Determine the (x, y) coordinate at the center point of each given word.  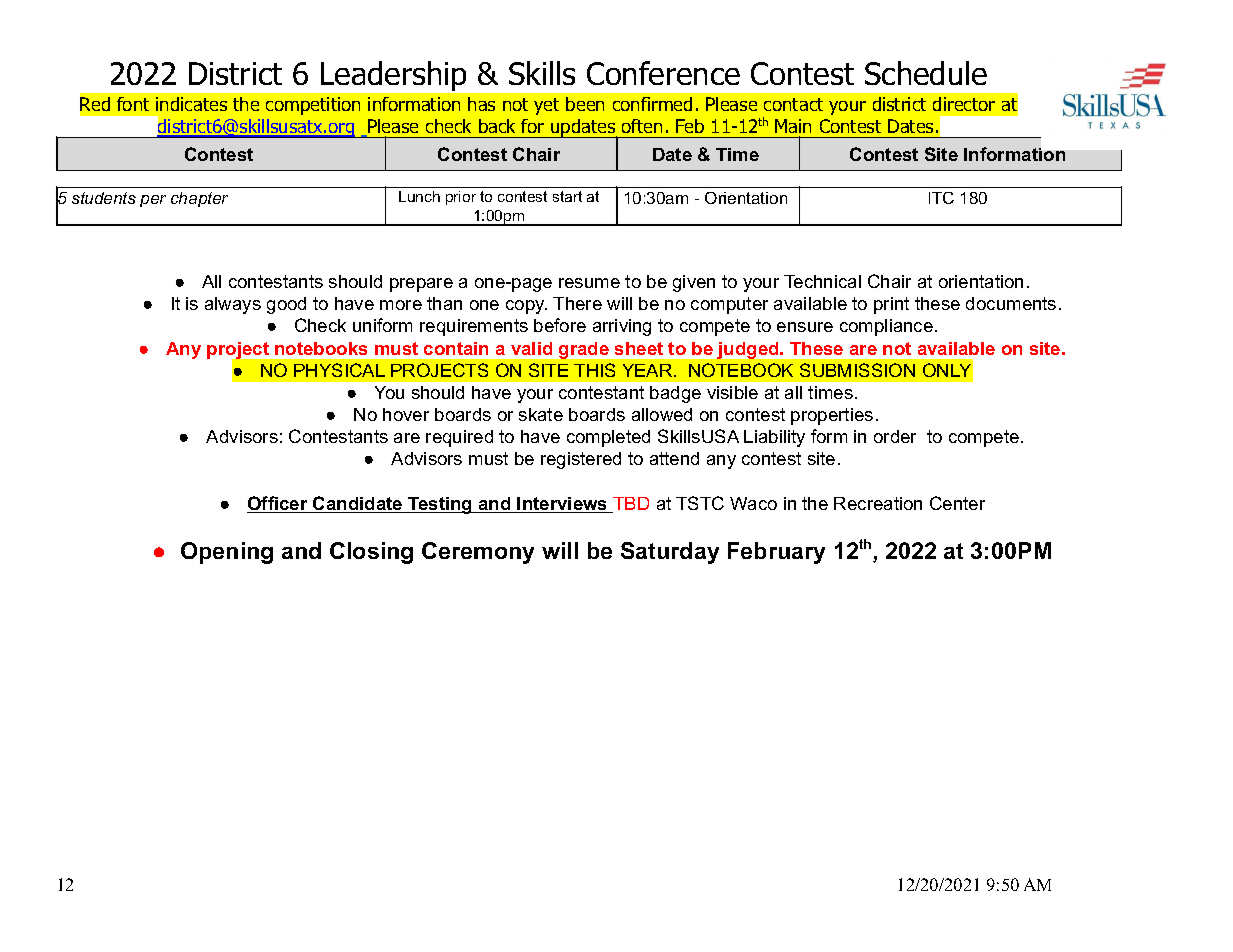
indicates (191, 104)
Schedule (926, 73)
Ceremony (478, 553)
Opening (227, 553)
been (585, 104)
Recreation (878, 503)
